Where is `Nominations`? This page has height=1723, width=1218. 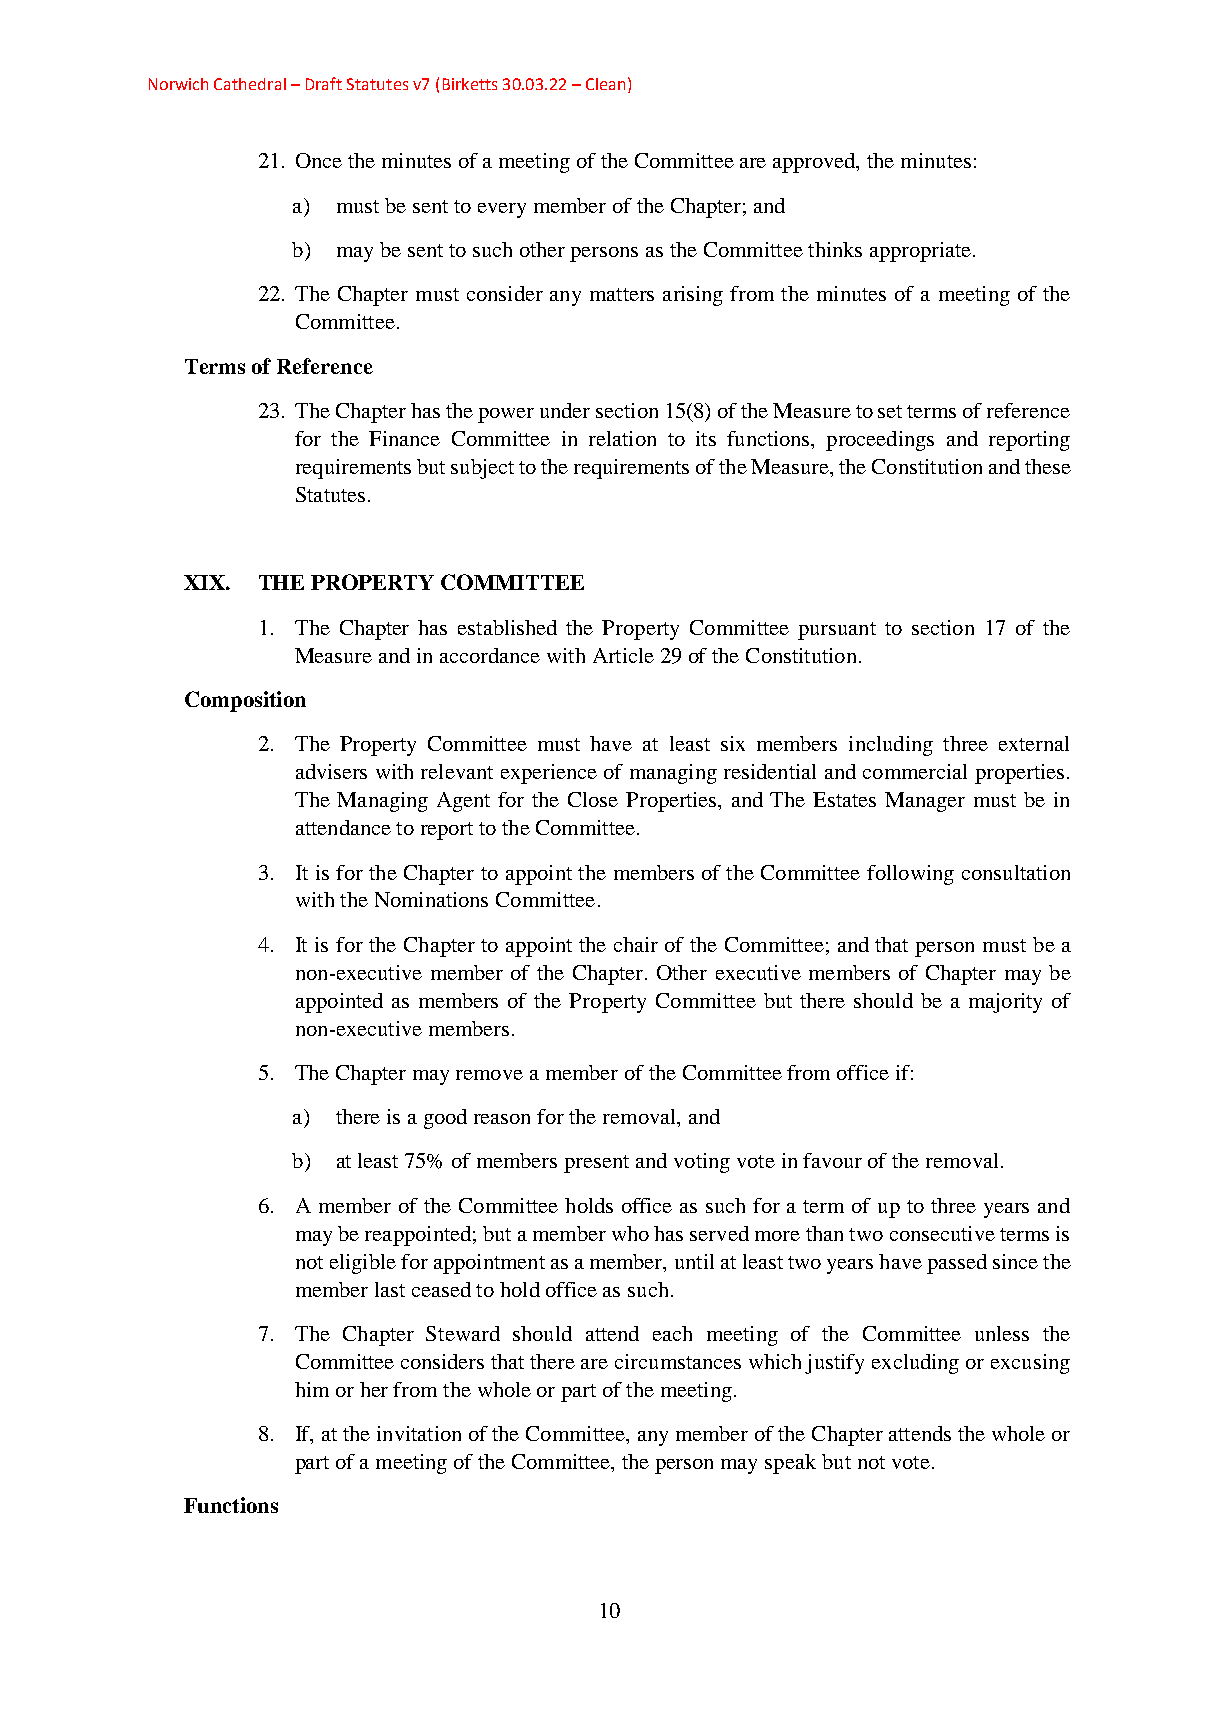 Nominations is located at coordinates (431, 899).
